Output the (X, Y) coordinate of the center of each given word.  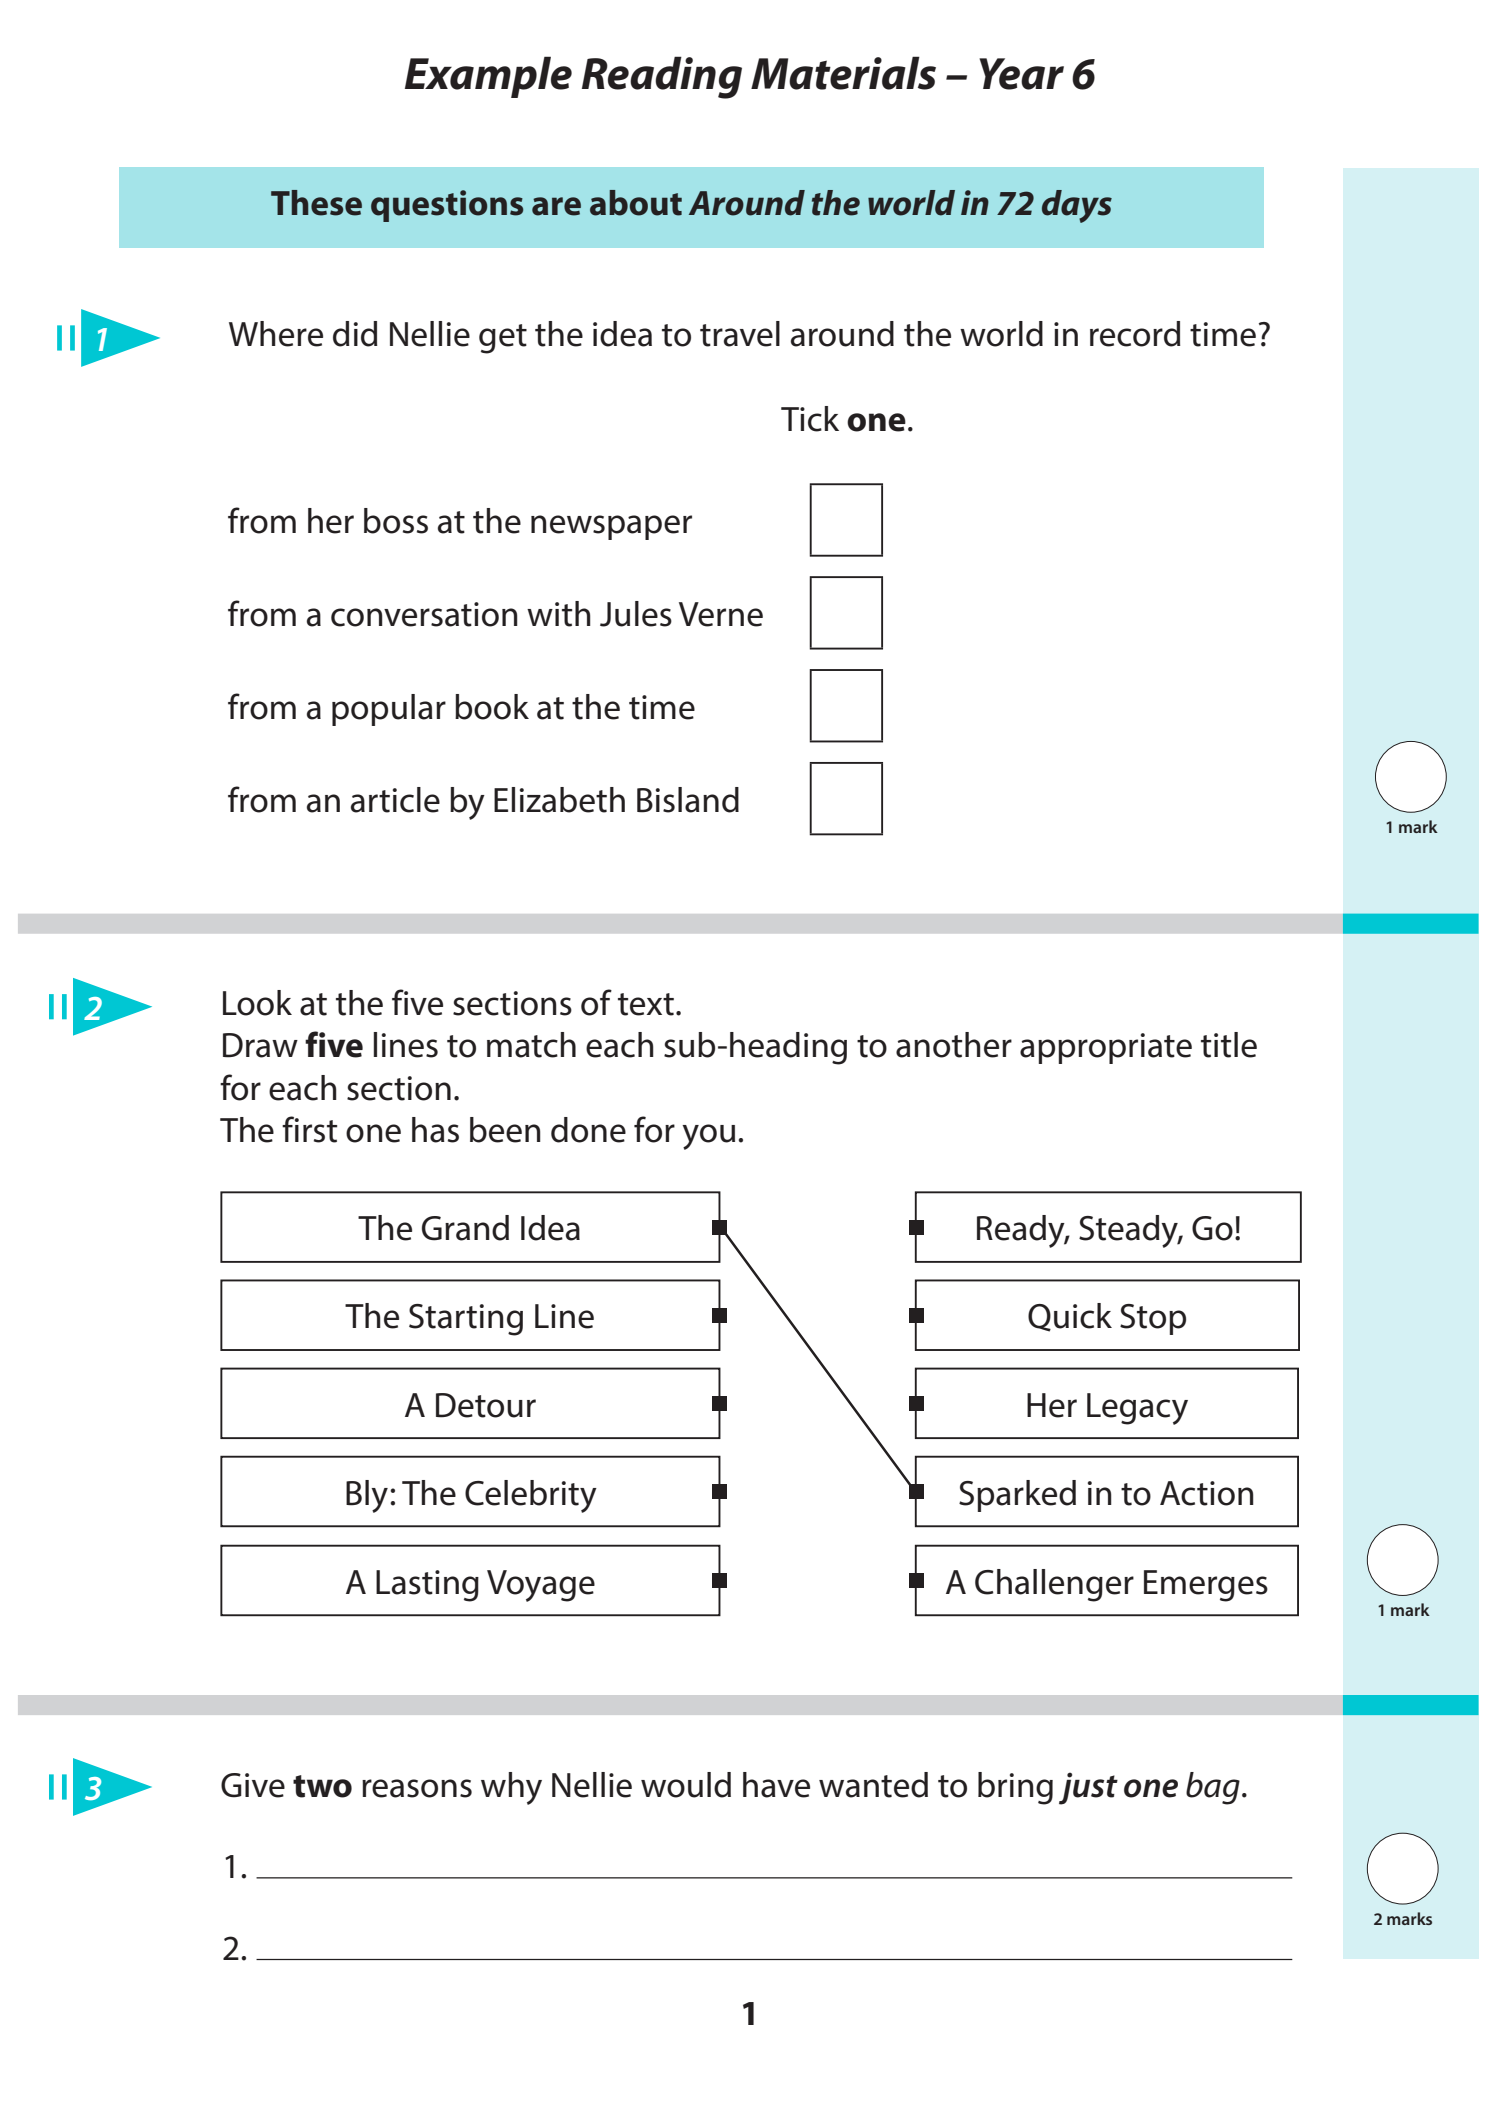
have (776, 1785)
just (1088, 1788)
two (322, 1786)
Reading (662, 77)
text (647, 1004)
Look (257, 1003)
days (1077, 206)
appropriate (1106, 1048)
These (316, 203)
